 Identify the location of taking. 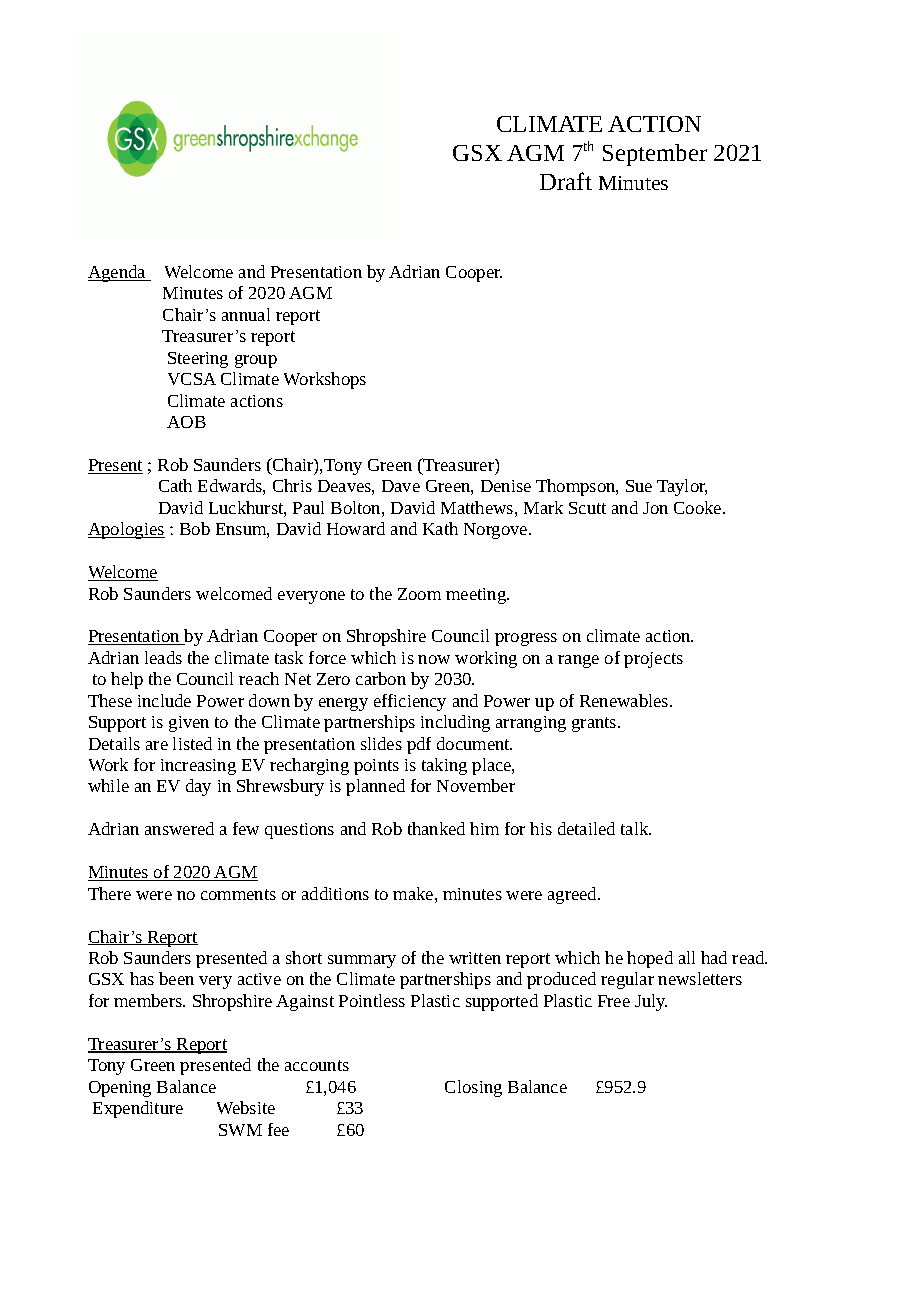
(444, 766).
